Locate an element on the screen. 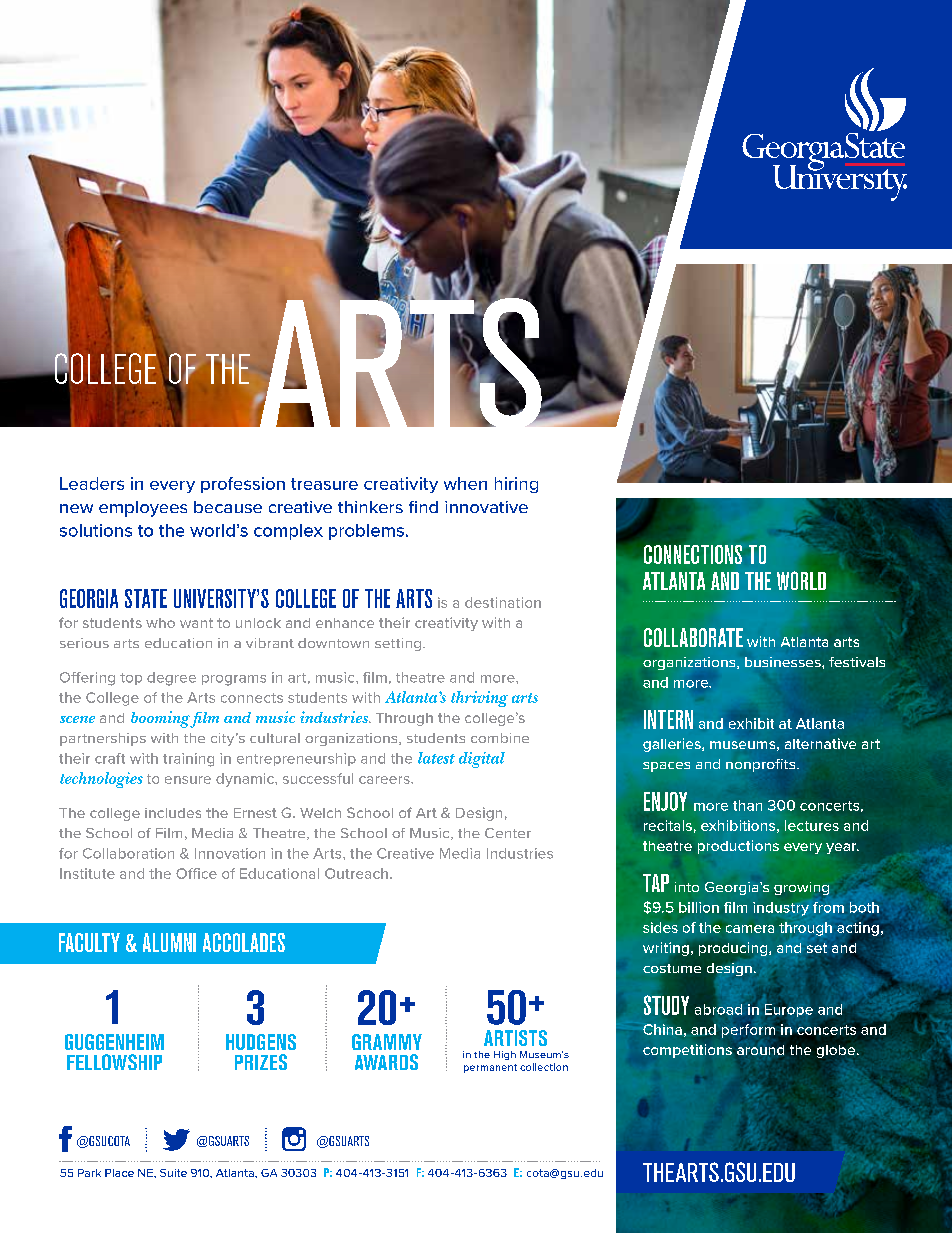  includes is located at coordinates (173, 813).
